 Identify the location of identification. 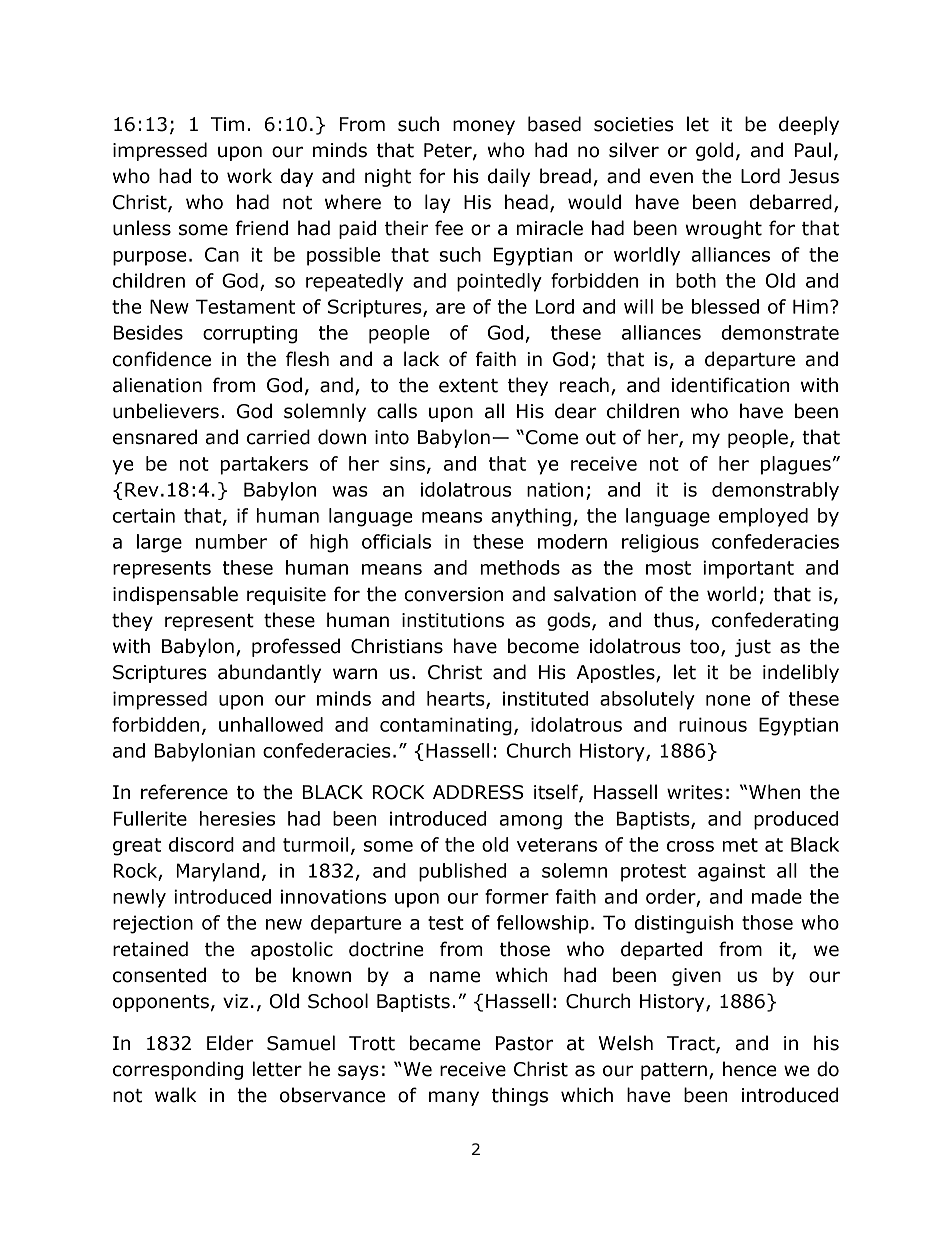
(730, 385).
